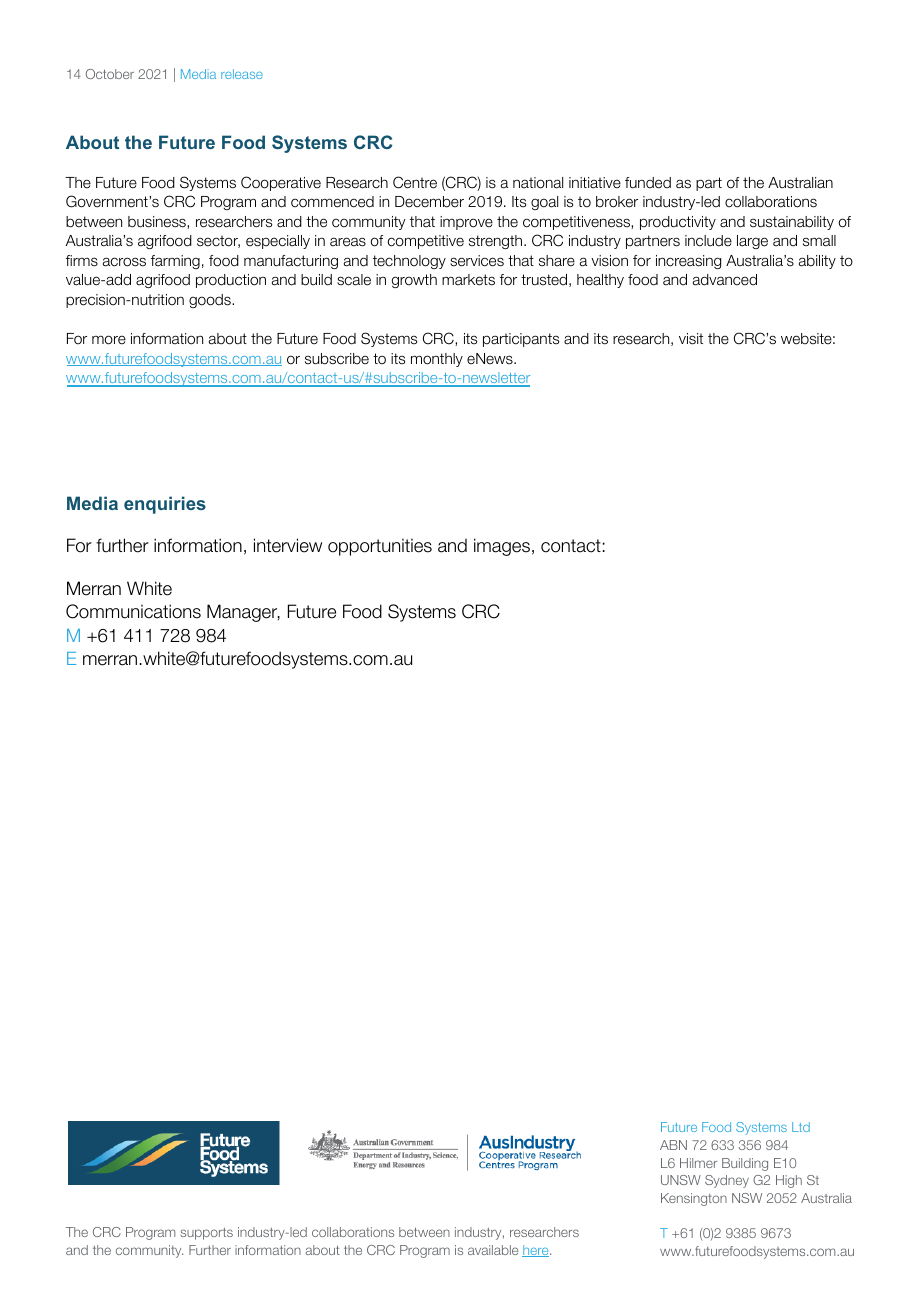 This screenshot has width=924, height=1307. I want to click on Centre, so click(415, 182).
